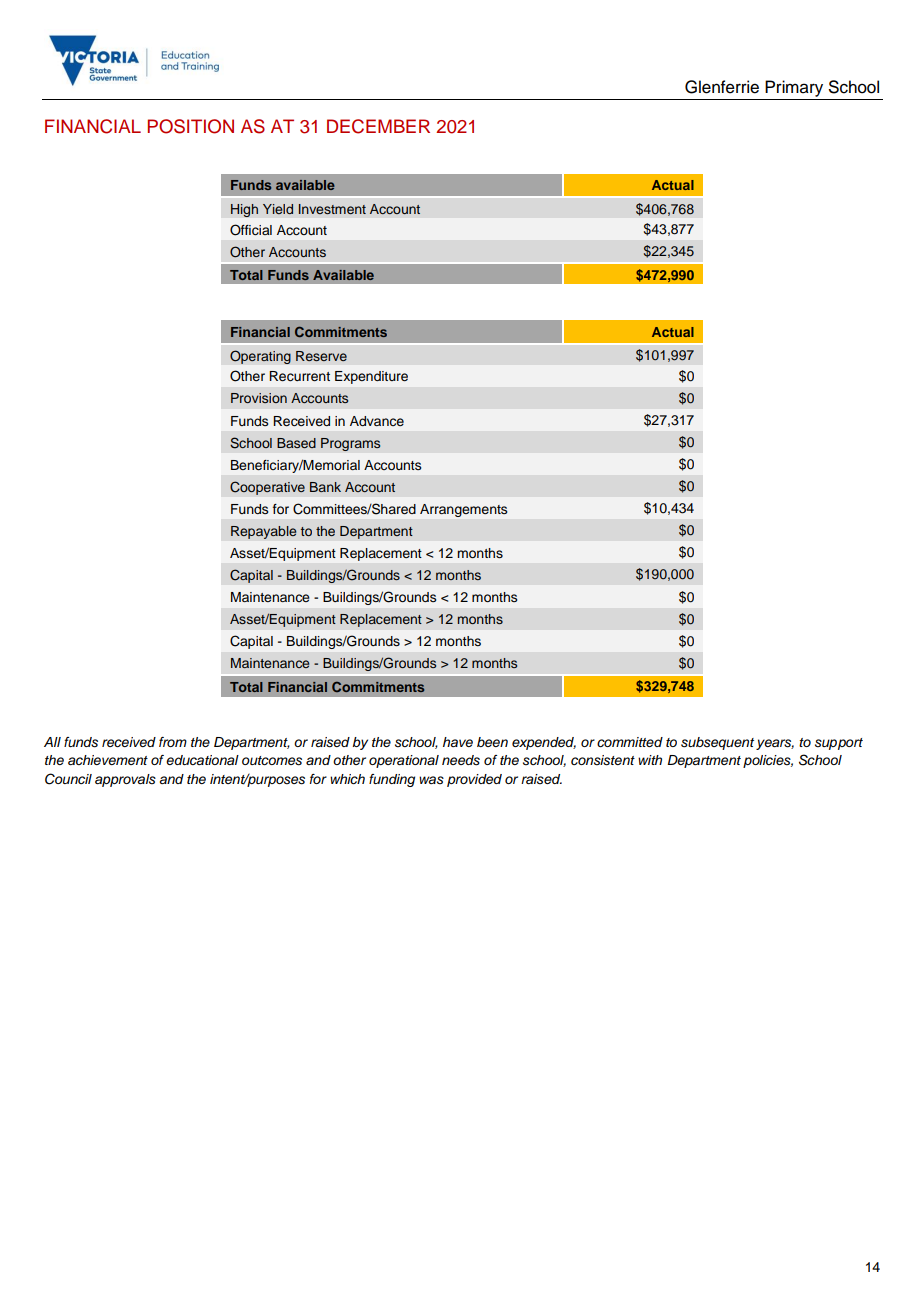 Image resolution: width=924 pixels, height=1309 pixels. I want to click on achievement, so click(108, 760).
